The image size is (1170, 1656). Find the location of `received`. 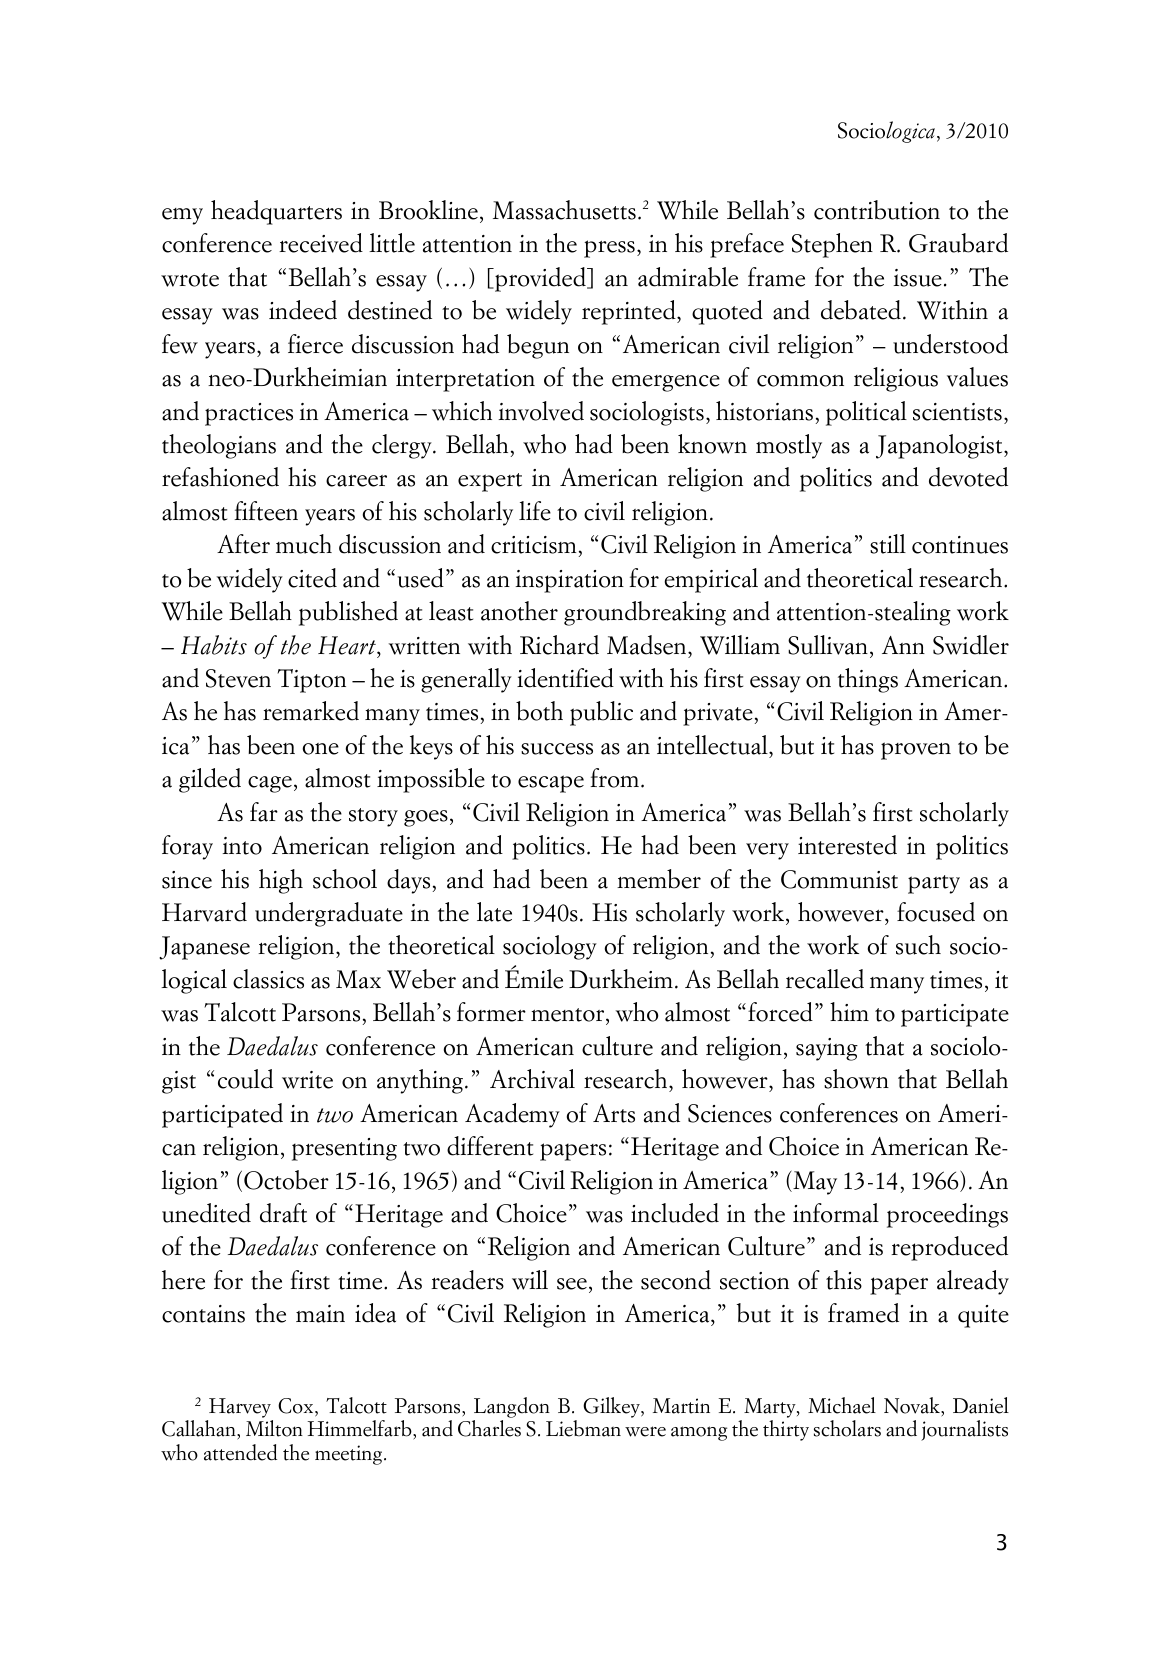

received is located at coordinates (321, 243).
